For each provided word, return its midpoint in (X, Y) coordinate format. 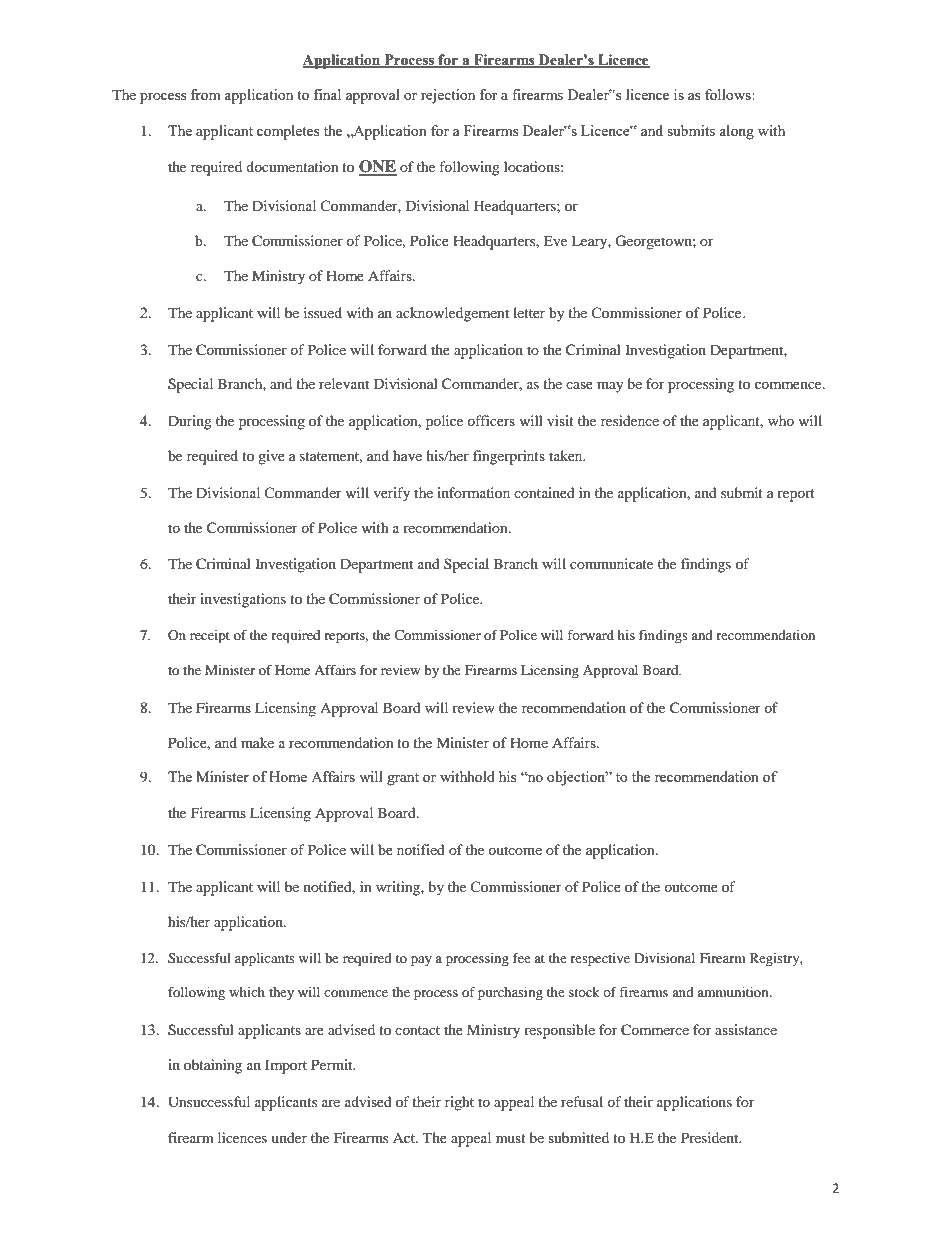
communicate (611, 563)
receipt (210, 637)
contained (544, 492)
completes (288, 132)
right (459, 1103)
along (736, 132)
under (289, 1137)
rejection (448, 96)
